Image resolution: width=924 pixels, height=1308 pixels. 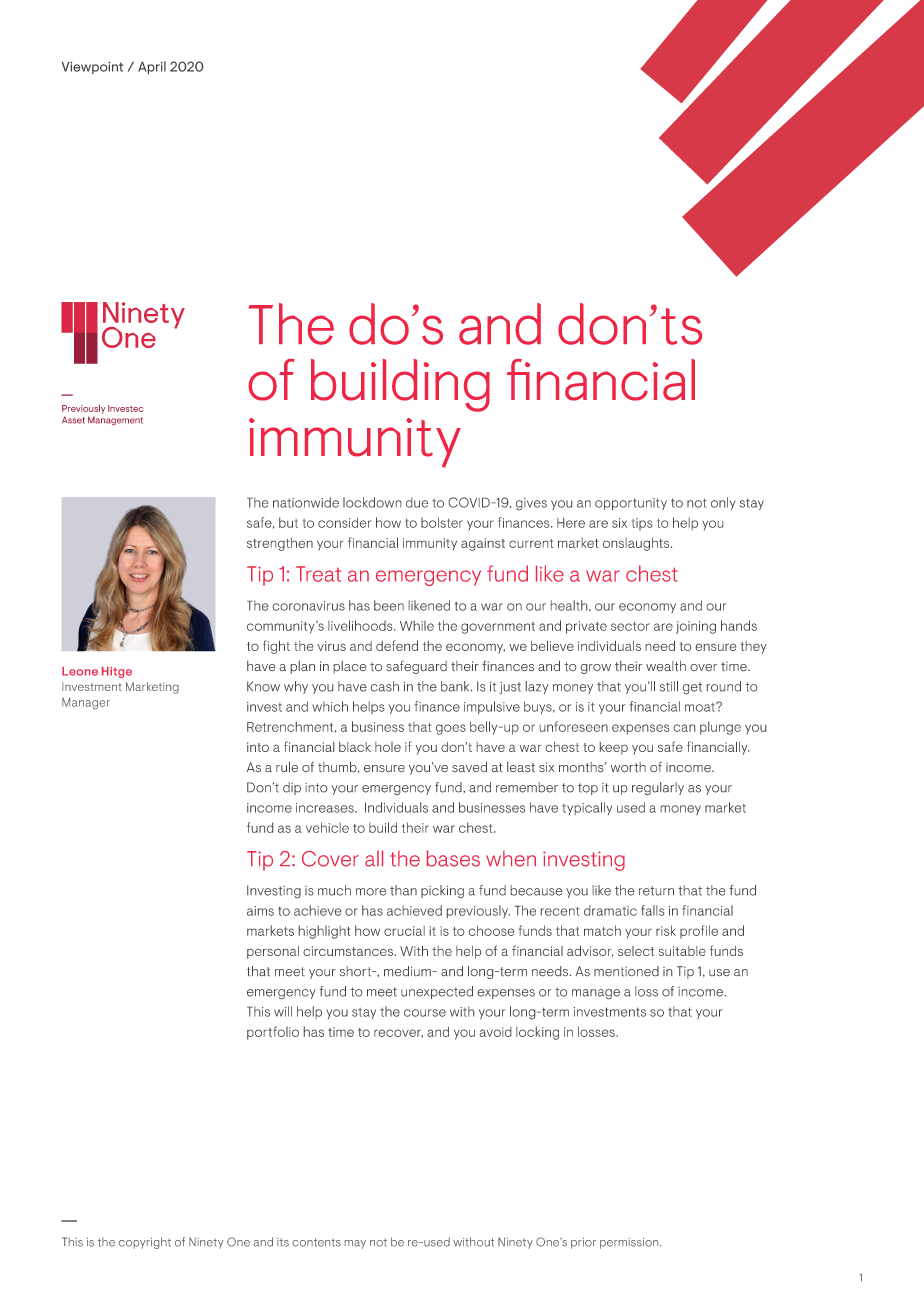 What do you see at coordinates (306, 502) in the screenshot?
I see `nationwide` at bounding box center [306, 502].
